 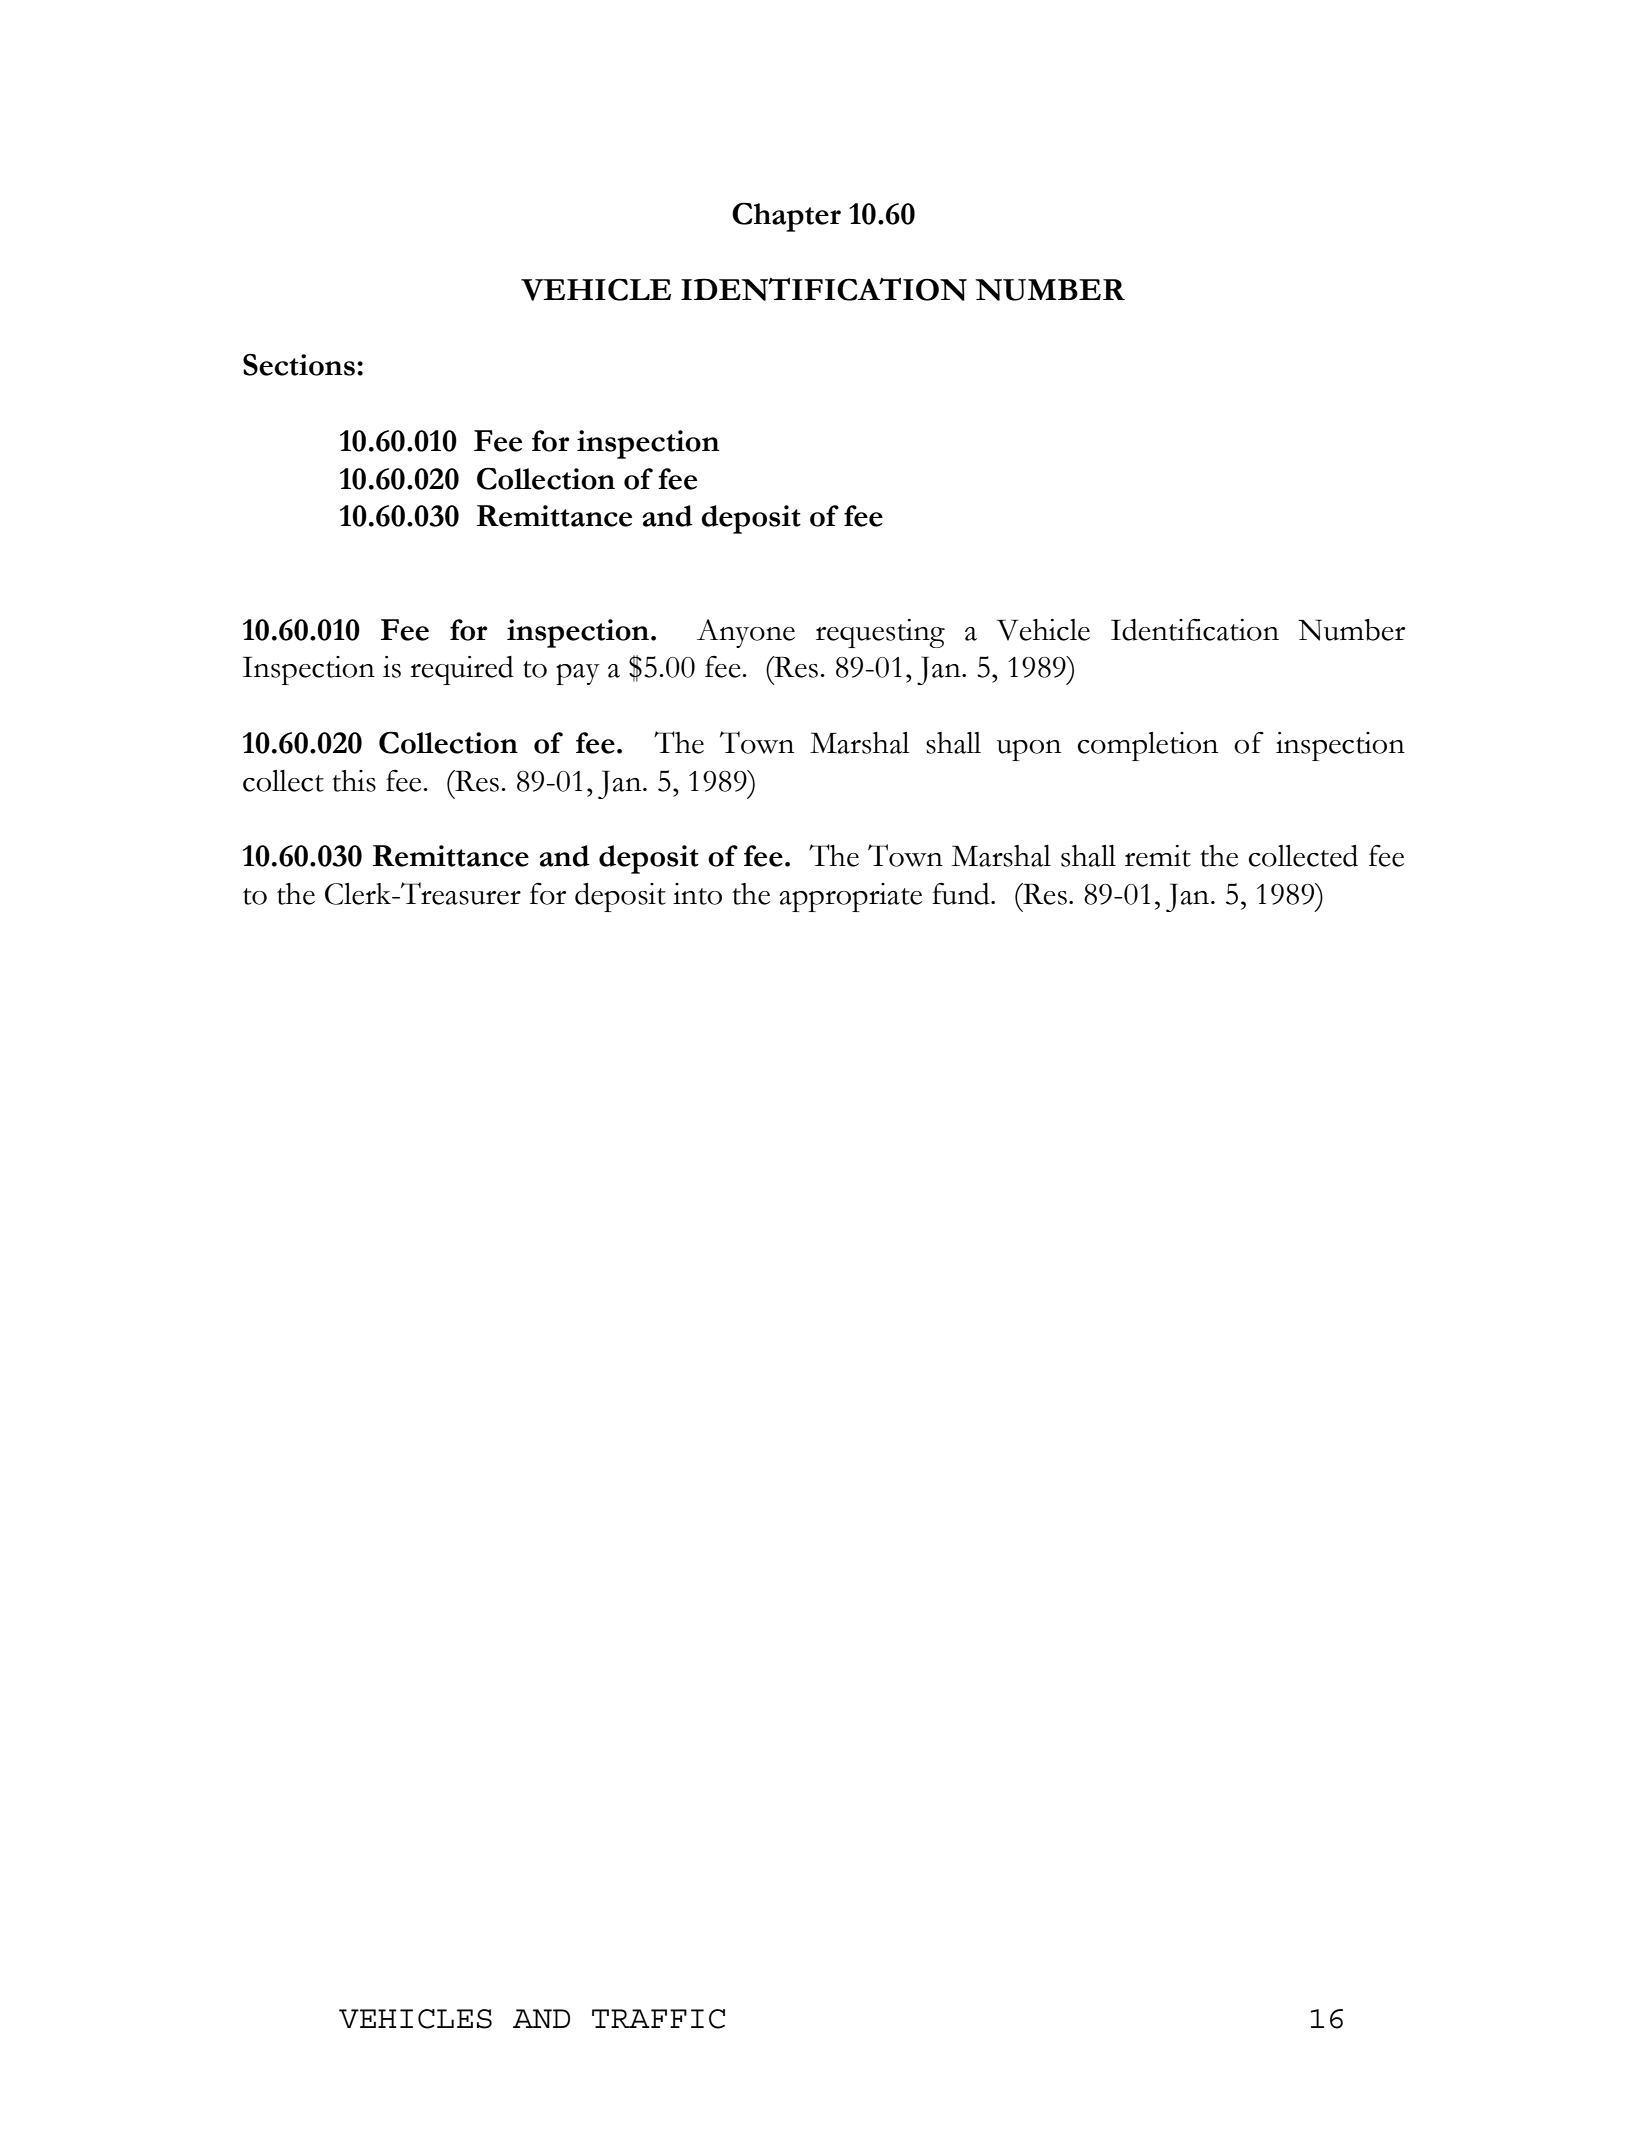 I want to click on Anyone, so click(x=746, y=633).
